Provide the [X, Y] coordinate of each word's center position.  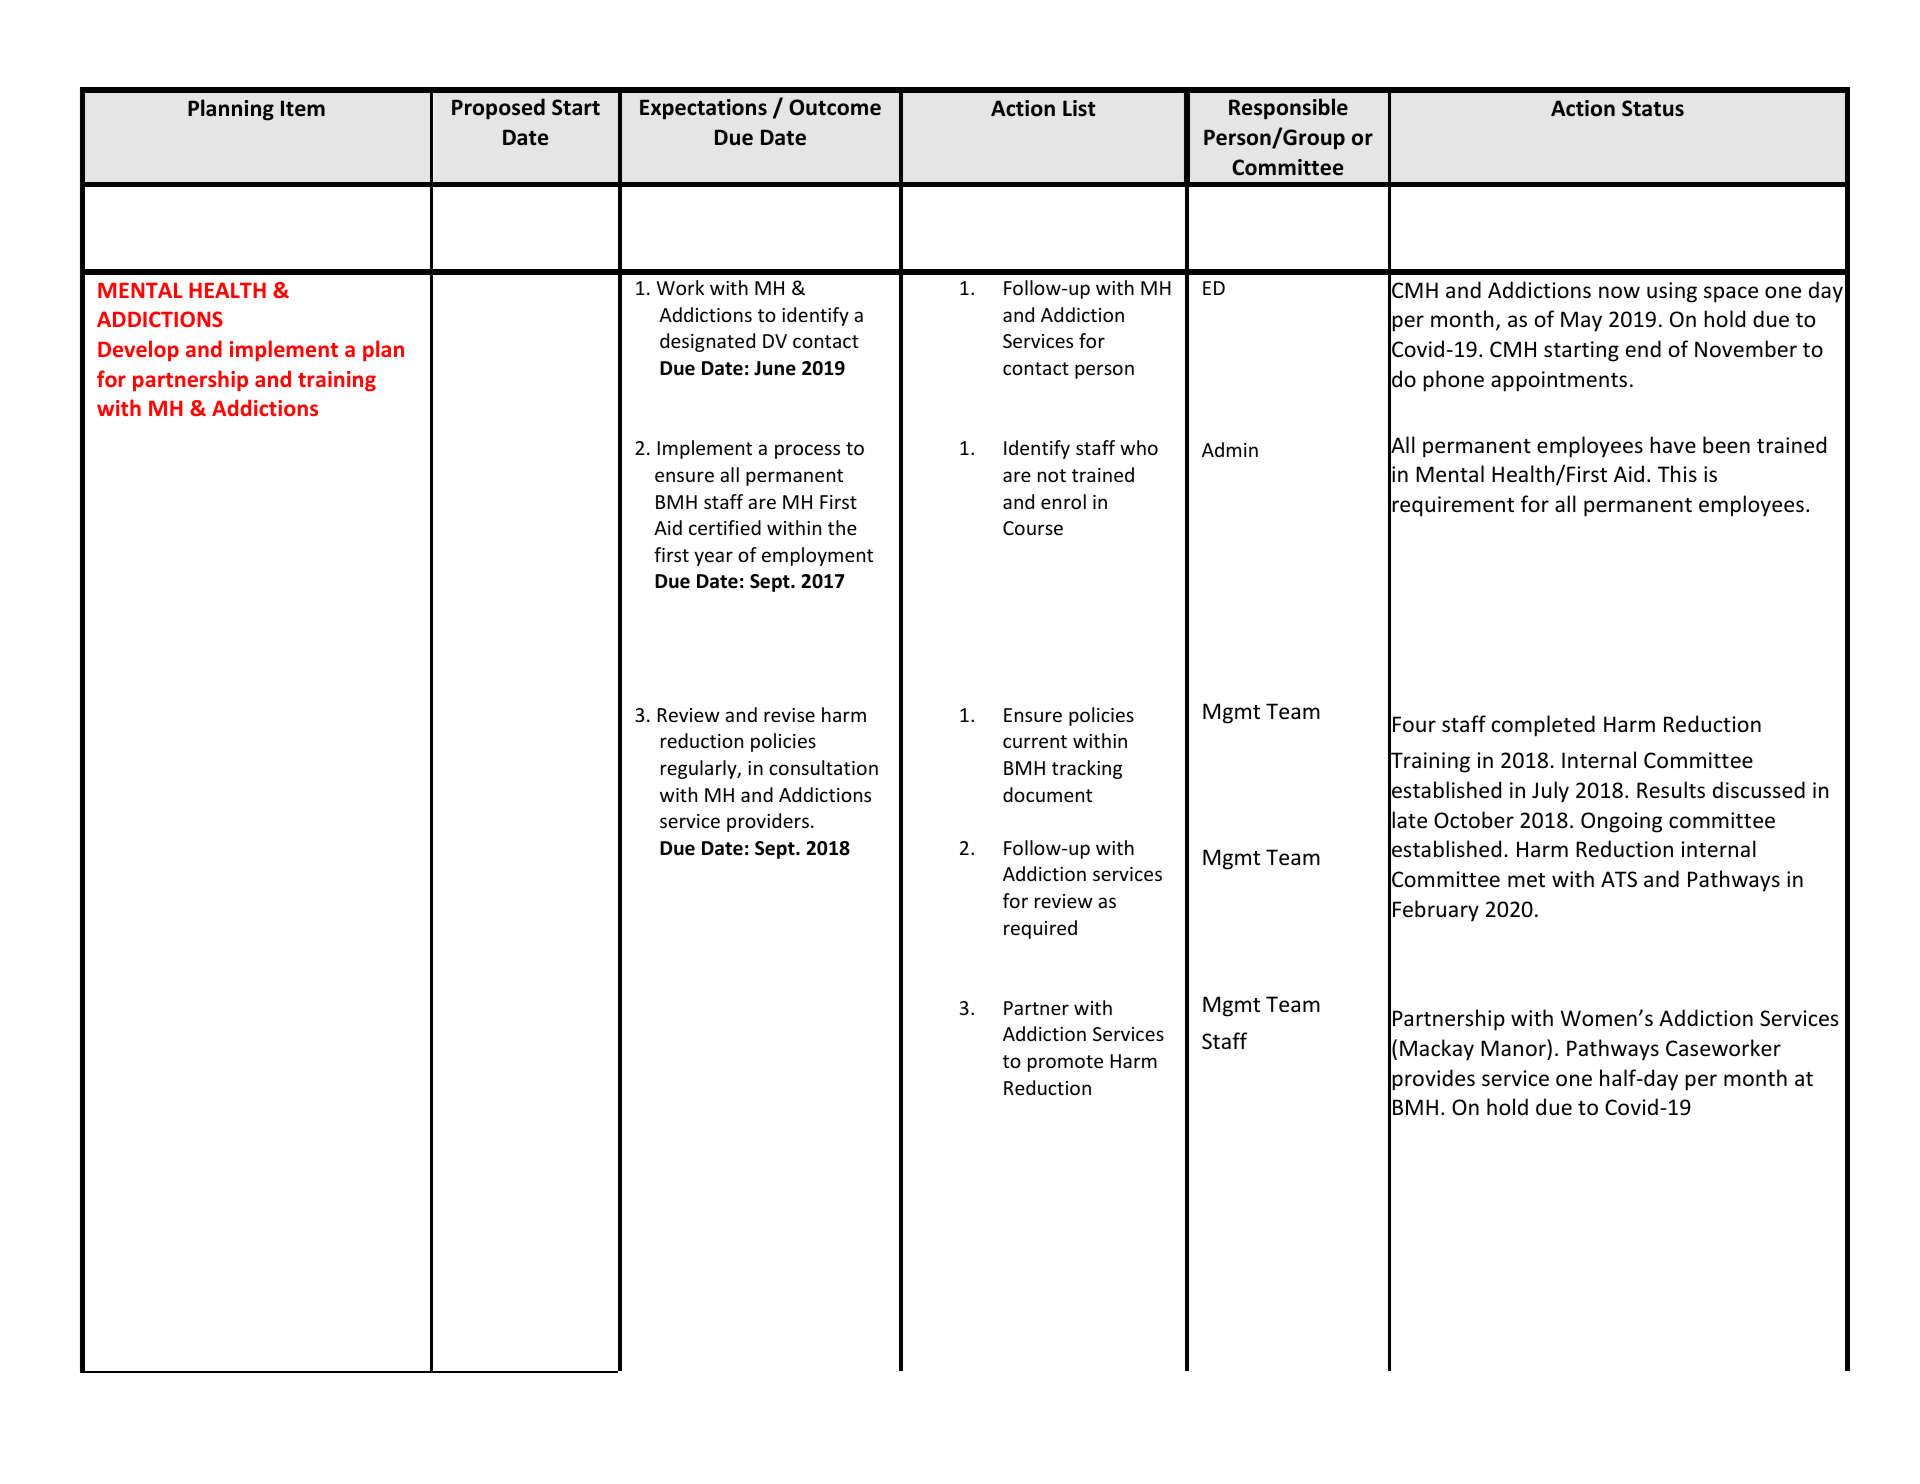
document [1047, 794]
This [1677, 473]
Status [1653, 108]
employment [817, 556]
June [775, 368]
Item [303, 108]
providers [768, 822]
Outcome [835, 107]
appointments [1559, 381]
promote [1065, 1063]
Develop [138, 350]
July [1550, 792]
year [713, 558]
